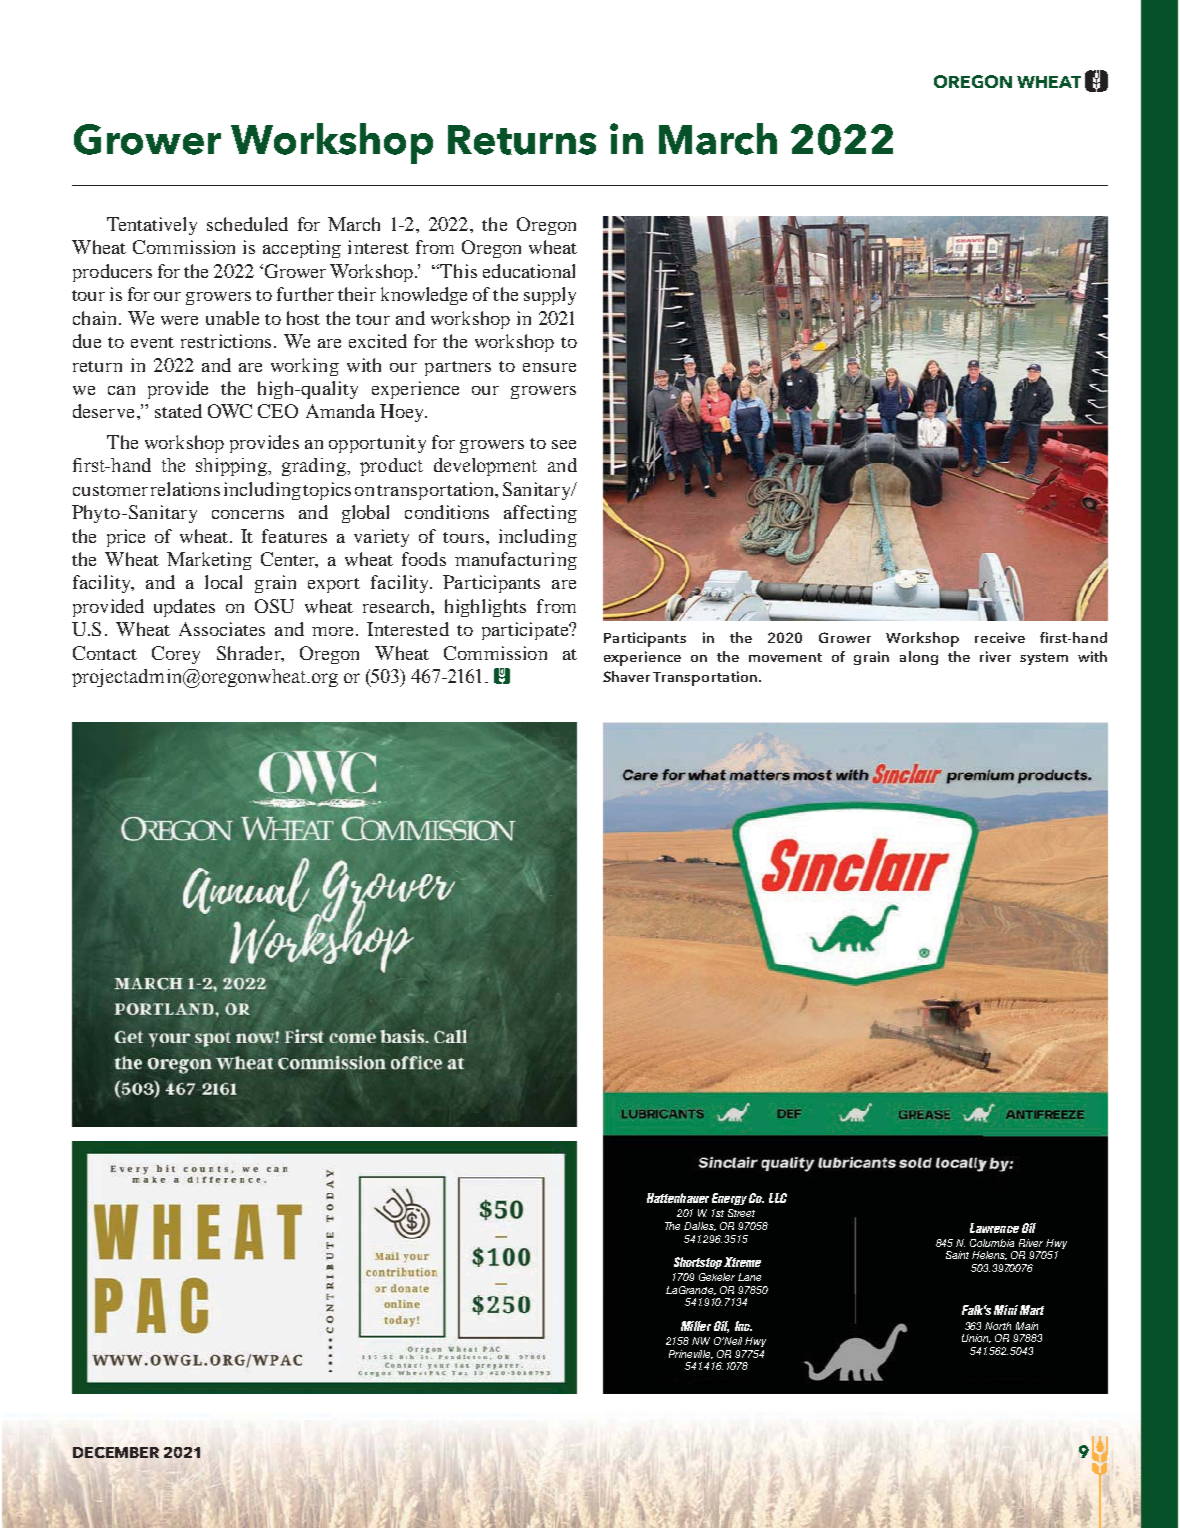 Image resolution: width=1180 pixels, height=1528 pixels. Describe the element at coordinates (152, 226) in the page. I see `Tentatively` at that location.
